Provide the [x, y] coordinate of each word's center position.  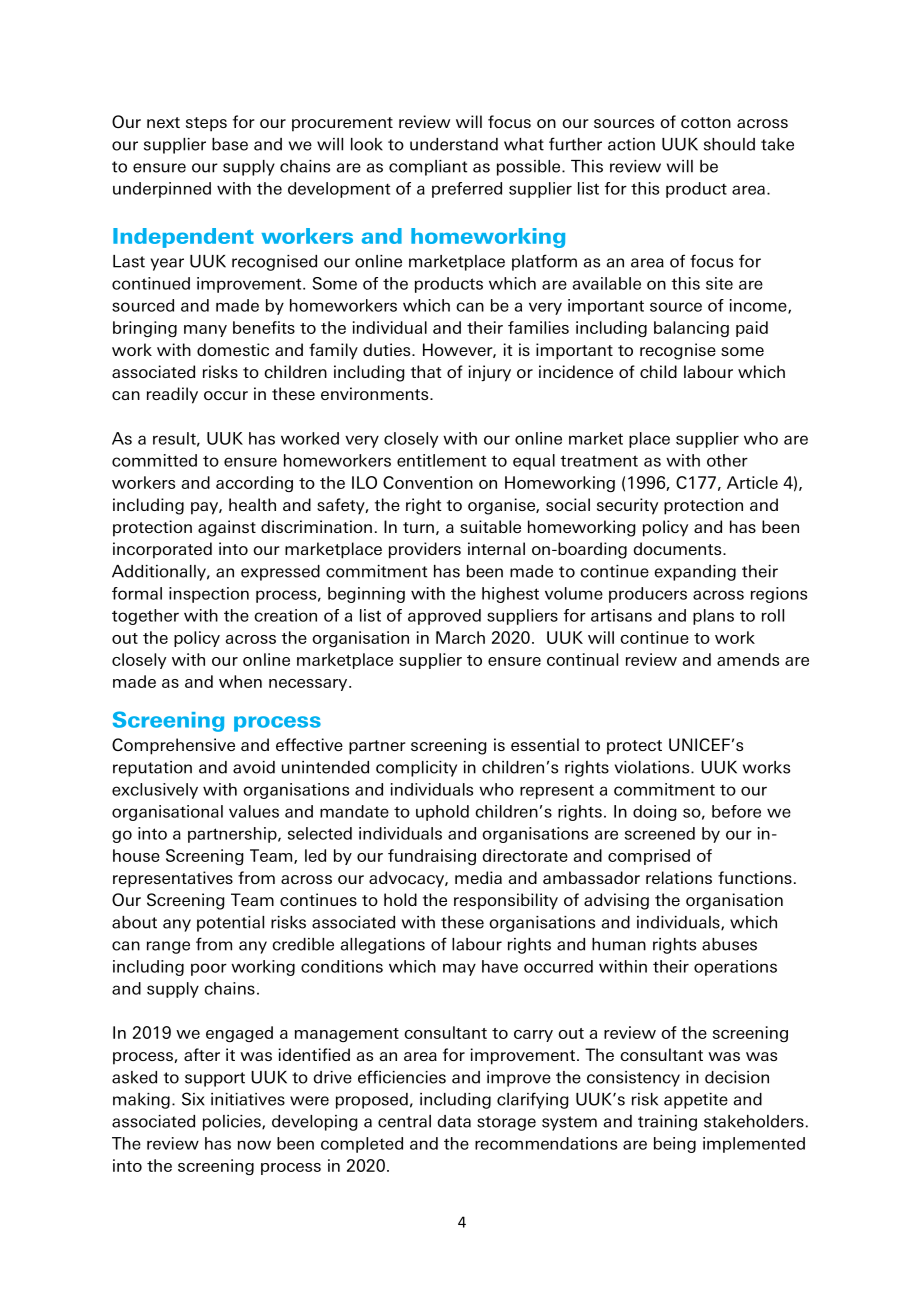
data [454, 1121]
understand [454, 144]
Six [193, 1099]
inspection [209, 595]
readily [172, 395]
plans [713, 617]
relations [679, 877]
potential [230, 924]
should [729, 144]
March [460, 637]
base [230, 144]
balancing [691, 329]
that [426, 371]
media [478, 877]
